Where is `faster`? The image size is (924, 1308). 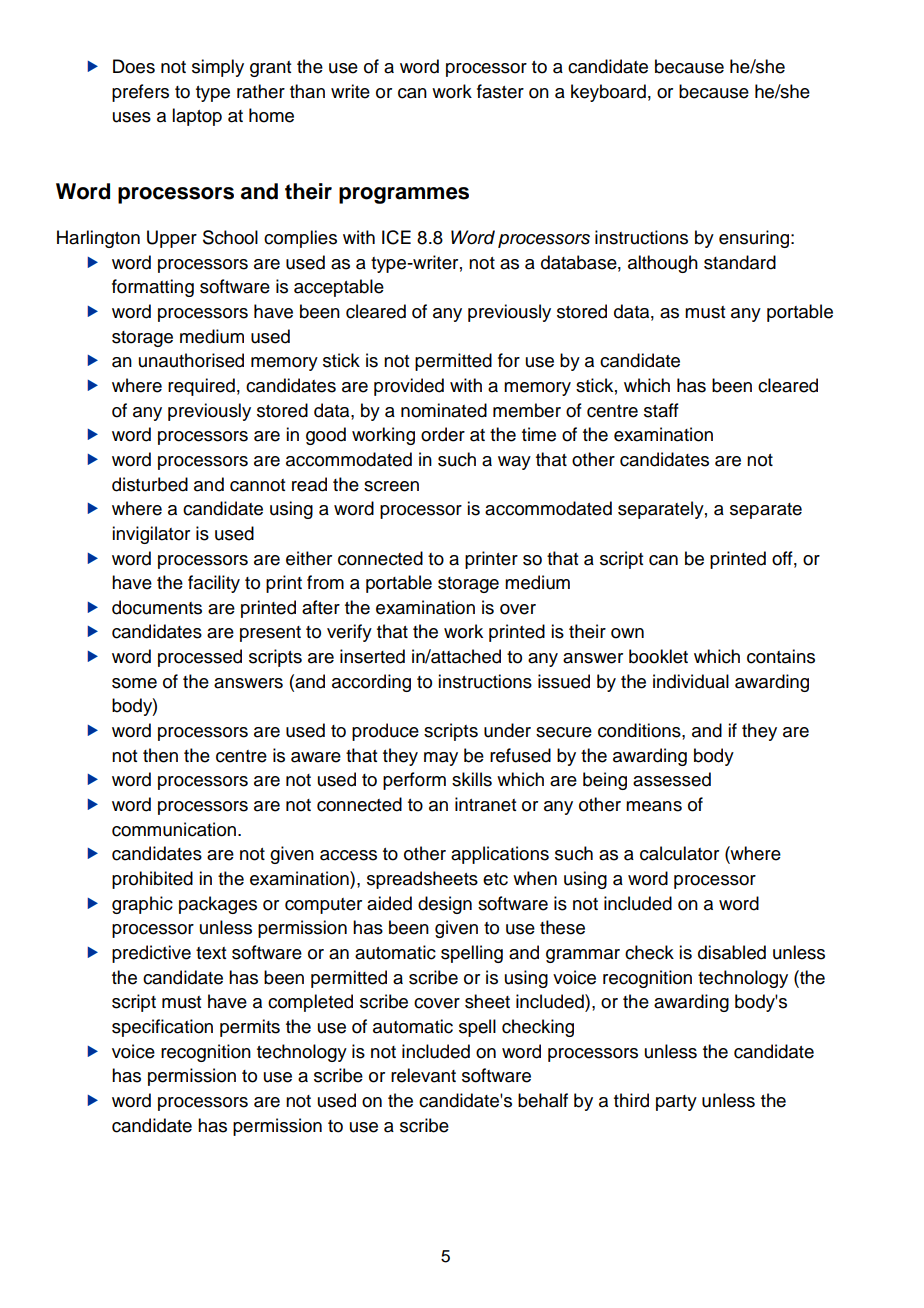 faster is located at coordinates (500, 91).
